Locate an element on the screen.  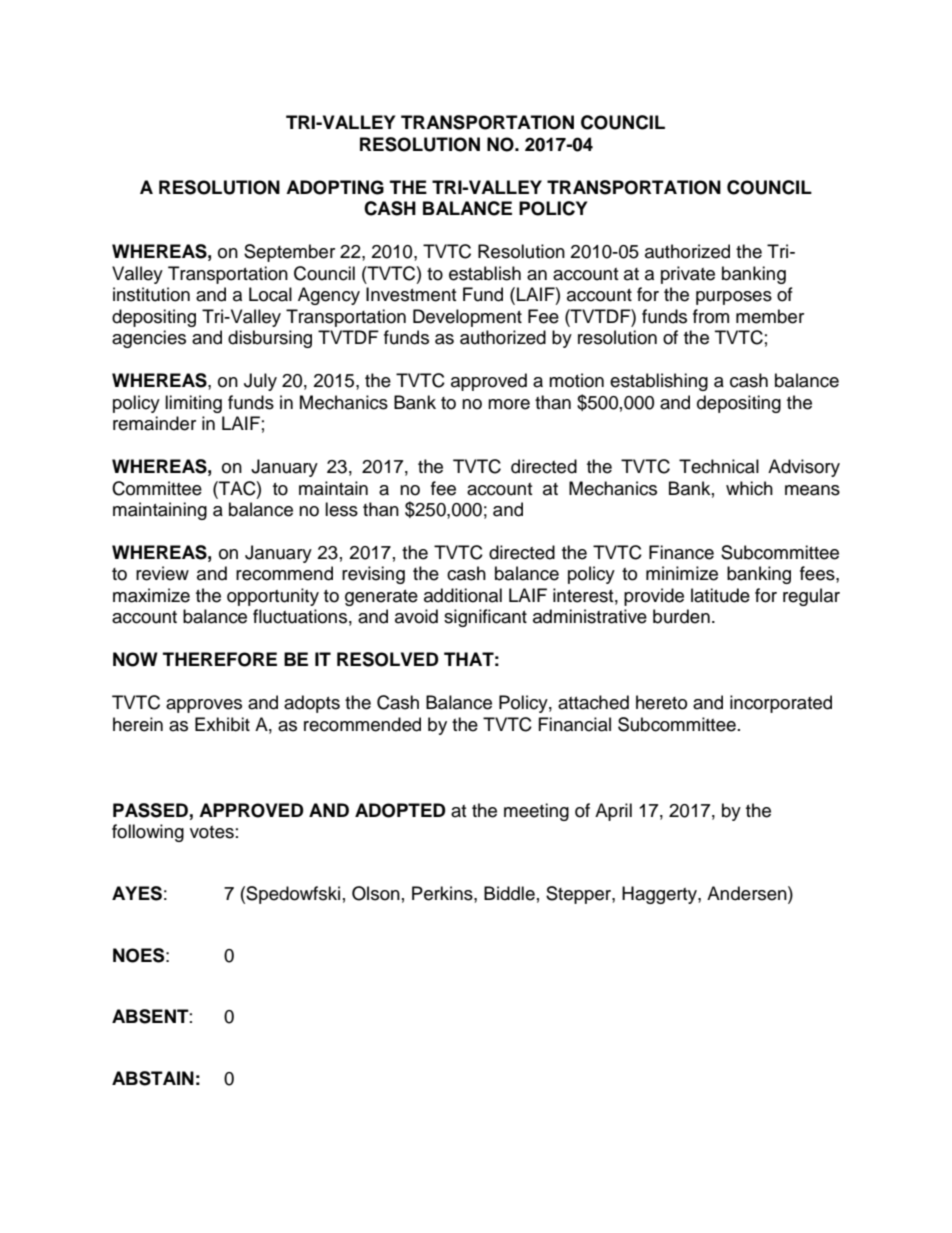
limiting is located at coordinates (193, 404).
